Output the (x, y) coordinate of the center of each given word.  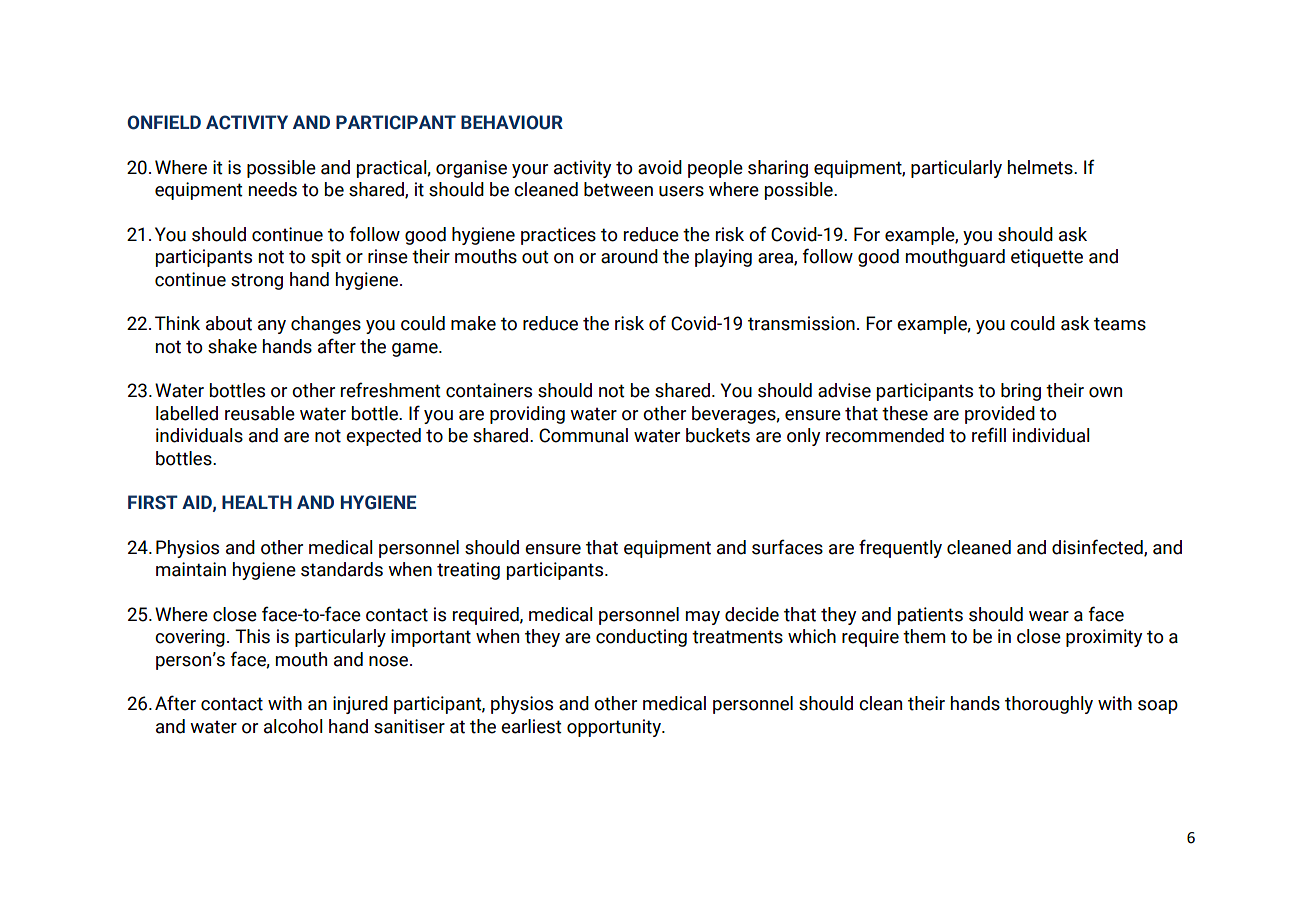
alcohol (293, 726)
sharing (778, 169)
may (703, 618)
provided (1000, 415)
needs (273, 189)
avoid (660, 167)
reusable (260, 413)
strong (257, 281)
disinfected (1098, 548)
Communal (583, 435)
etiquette (1047, 258)
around (629, 256)
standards (342, 569)
